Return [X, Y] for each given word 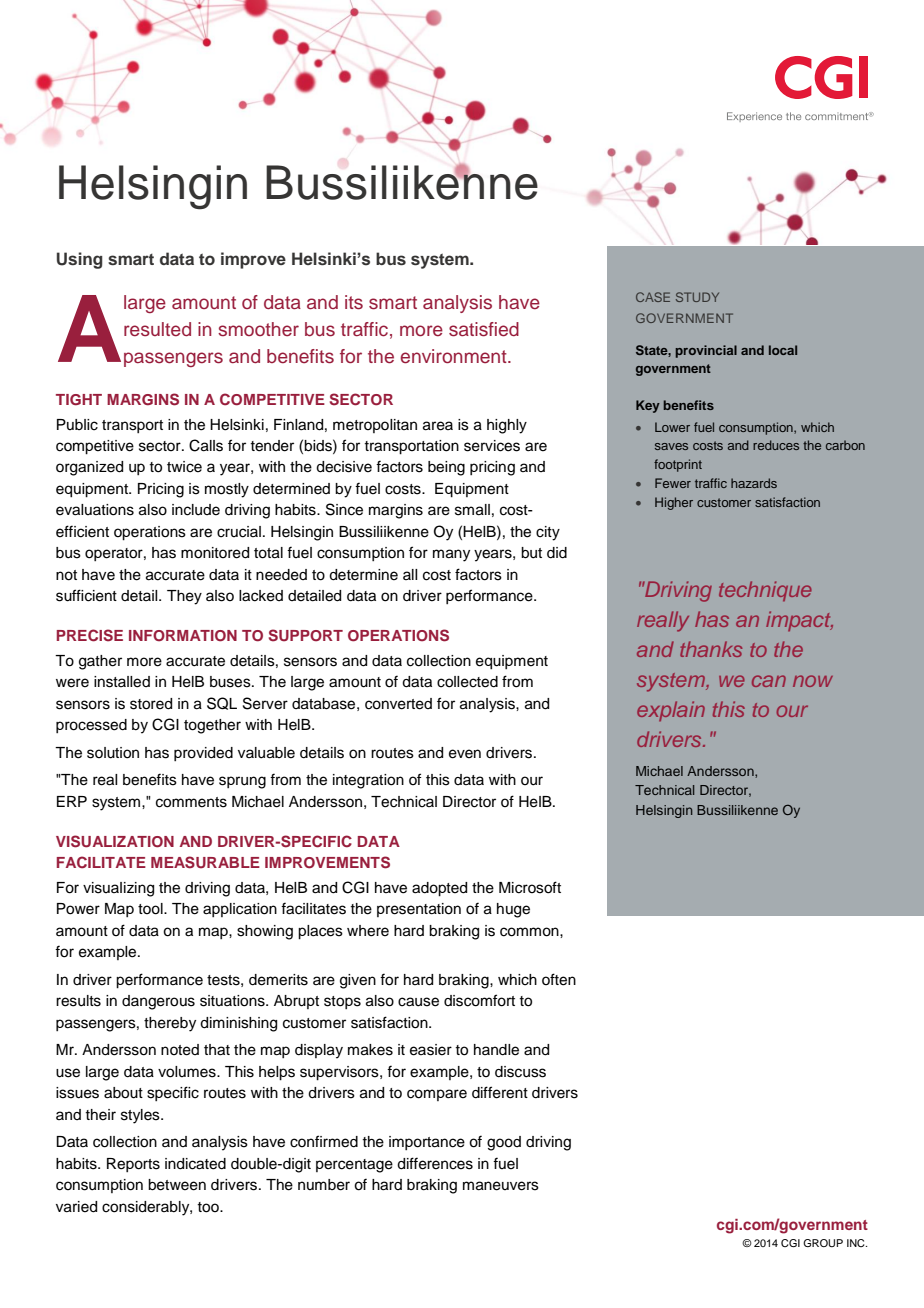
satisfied [484, 329]
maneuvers [501, 1186]
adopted [439, 889]
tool [151, 909]
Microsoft [530, 887]
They [184, 597]
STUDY [697, 297]
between [177, 1185]
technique [765, 591]
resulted [157, 329]
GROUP [823, 1243]
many [451, 555]
